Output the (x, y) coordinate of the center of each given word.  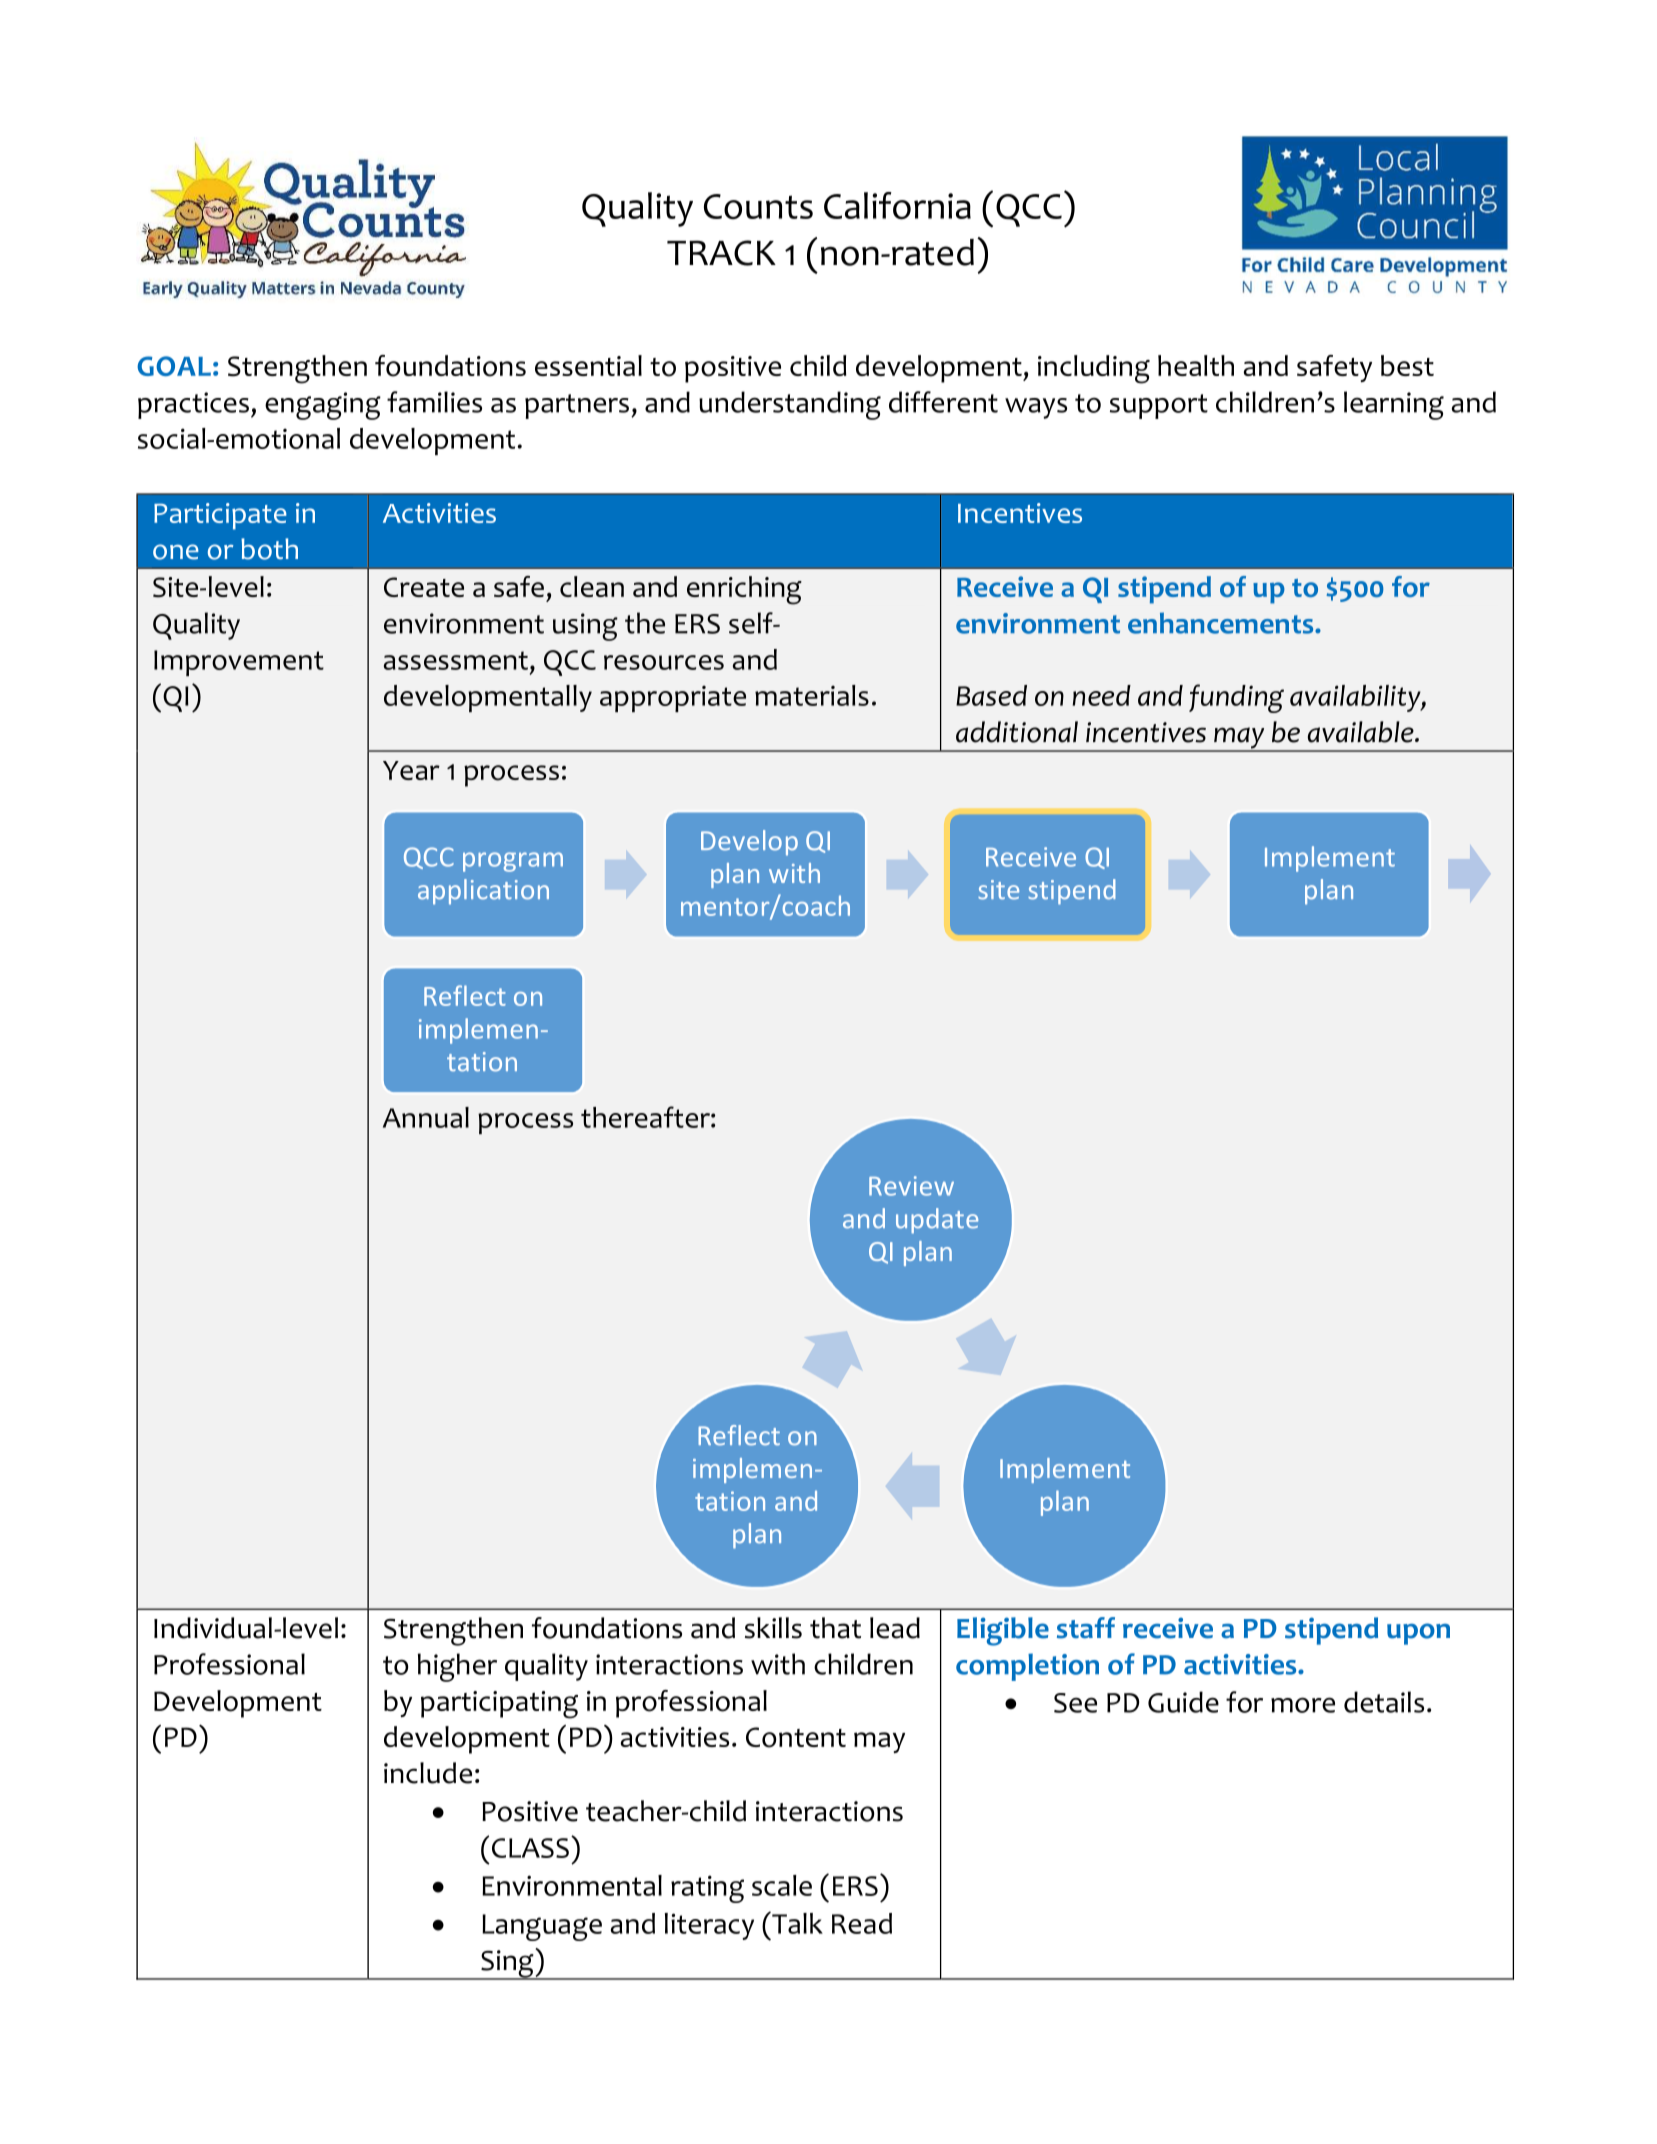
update (937, 1221)
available (1362, 732)
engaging (323, 406)
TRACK (721, 253)
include (428, 1773)
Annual (426, 1117)
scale (782, 1885)
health (1196, 365)
